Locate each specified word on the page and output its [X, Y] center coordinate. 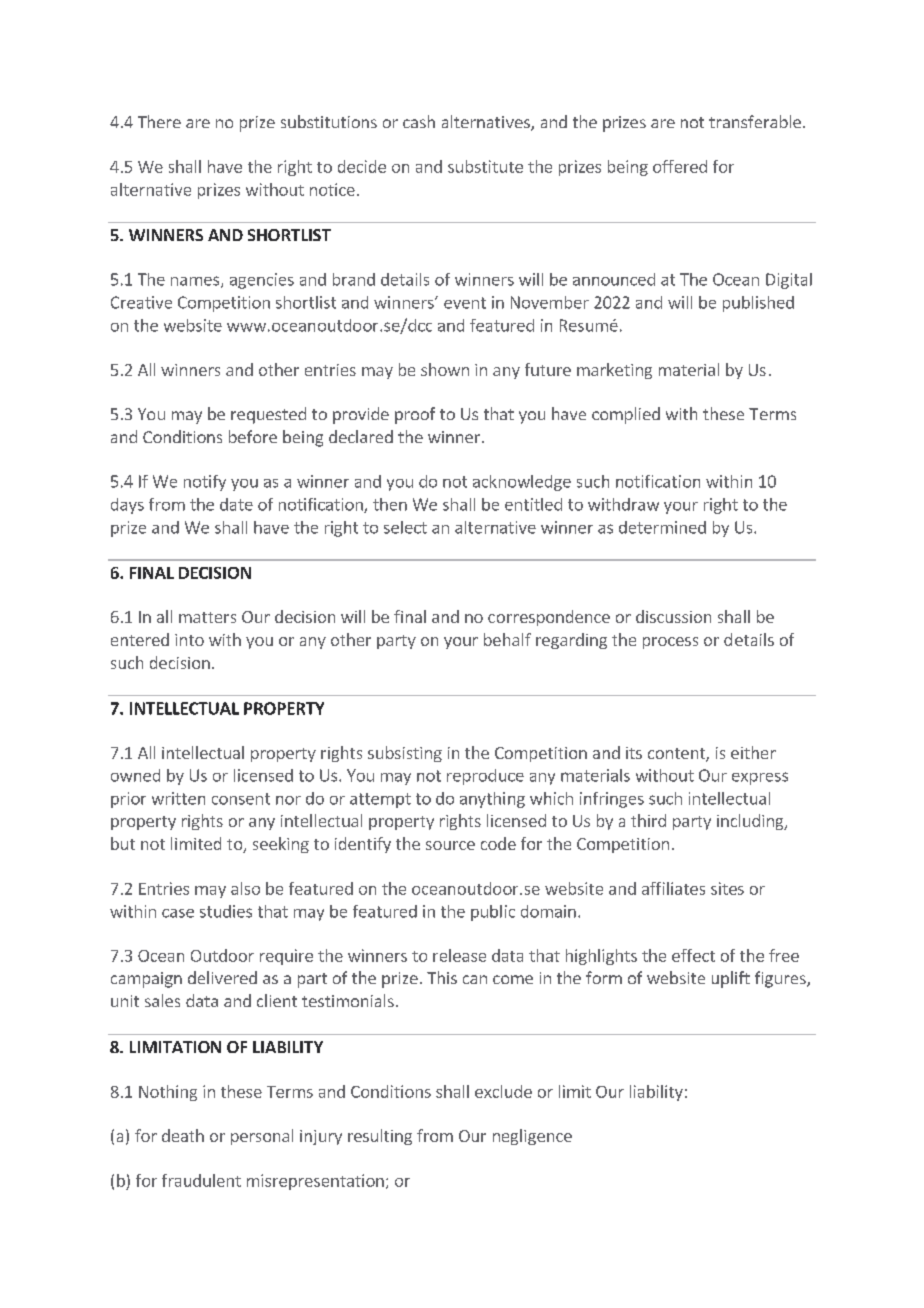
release [459, 955]
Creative [141, 302]
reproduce [485, 777]
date [236, 504]
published [758, 304]
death [183, 1135]
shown [445, 369]
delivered [222, 977]
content [677, 755]
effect [693, 955]
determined [662, 527]
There [159, 121]
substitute [485, 166]
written [178, 798]
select [405, 527]
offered [680, 166]
